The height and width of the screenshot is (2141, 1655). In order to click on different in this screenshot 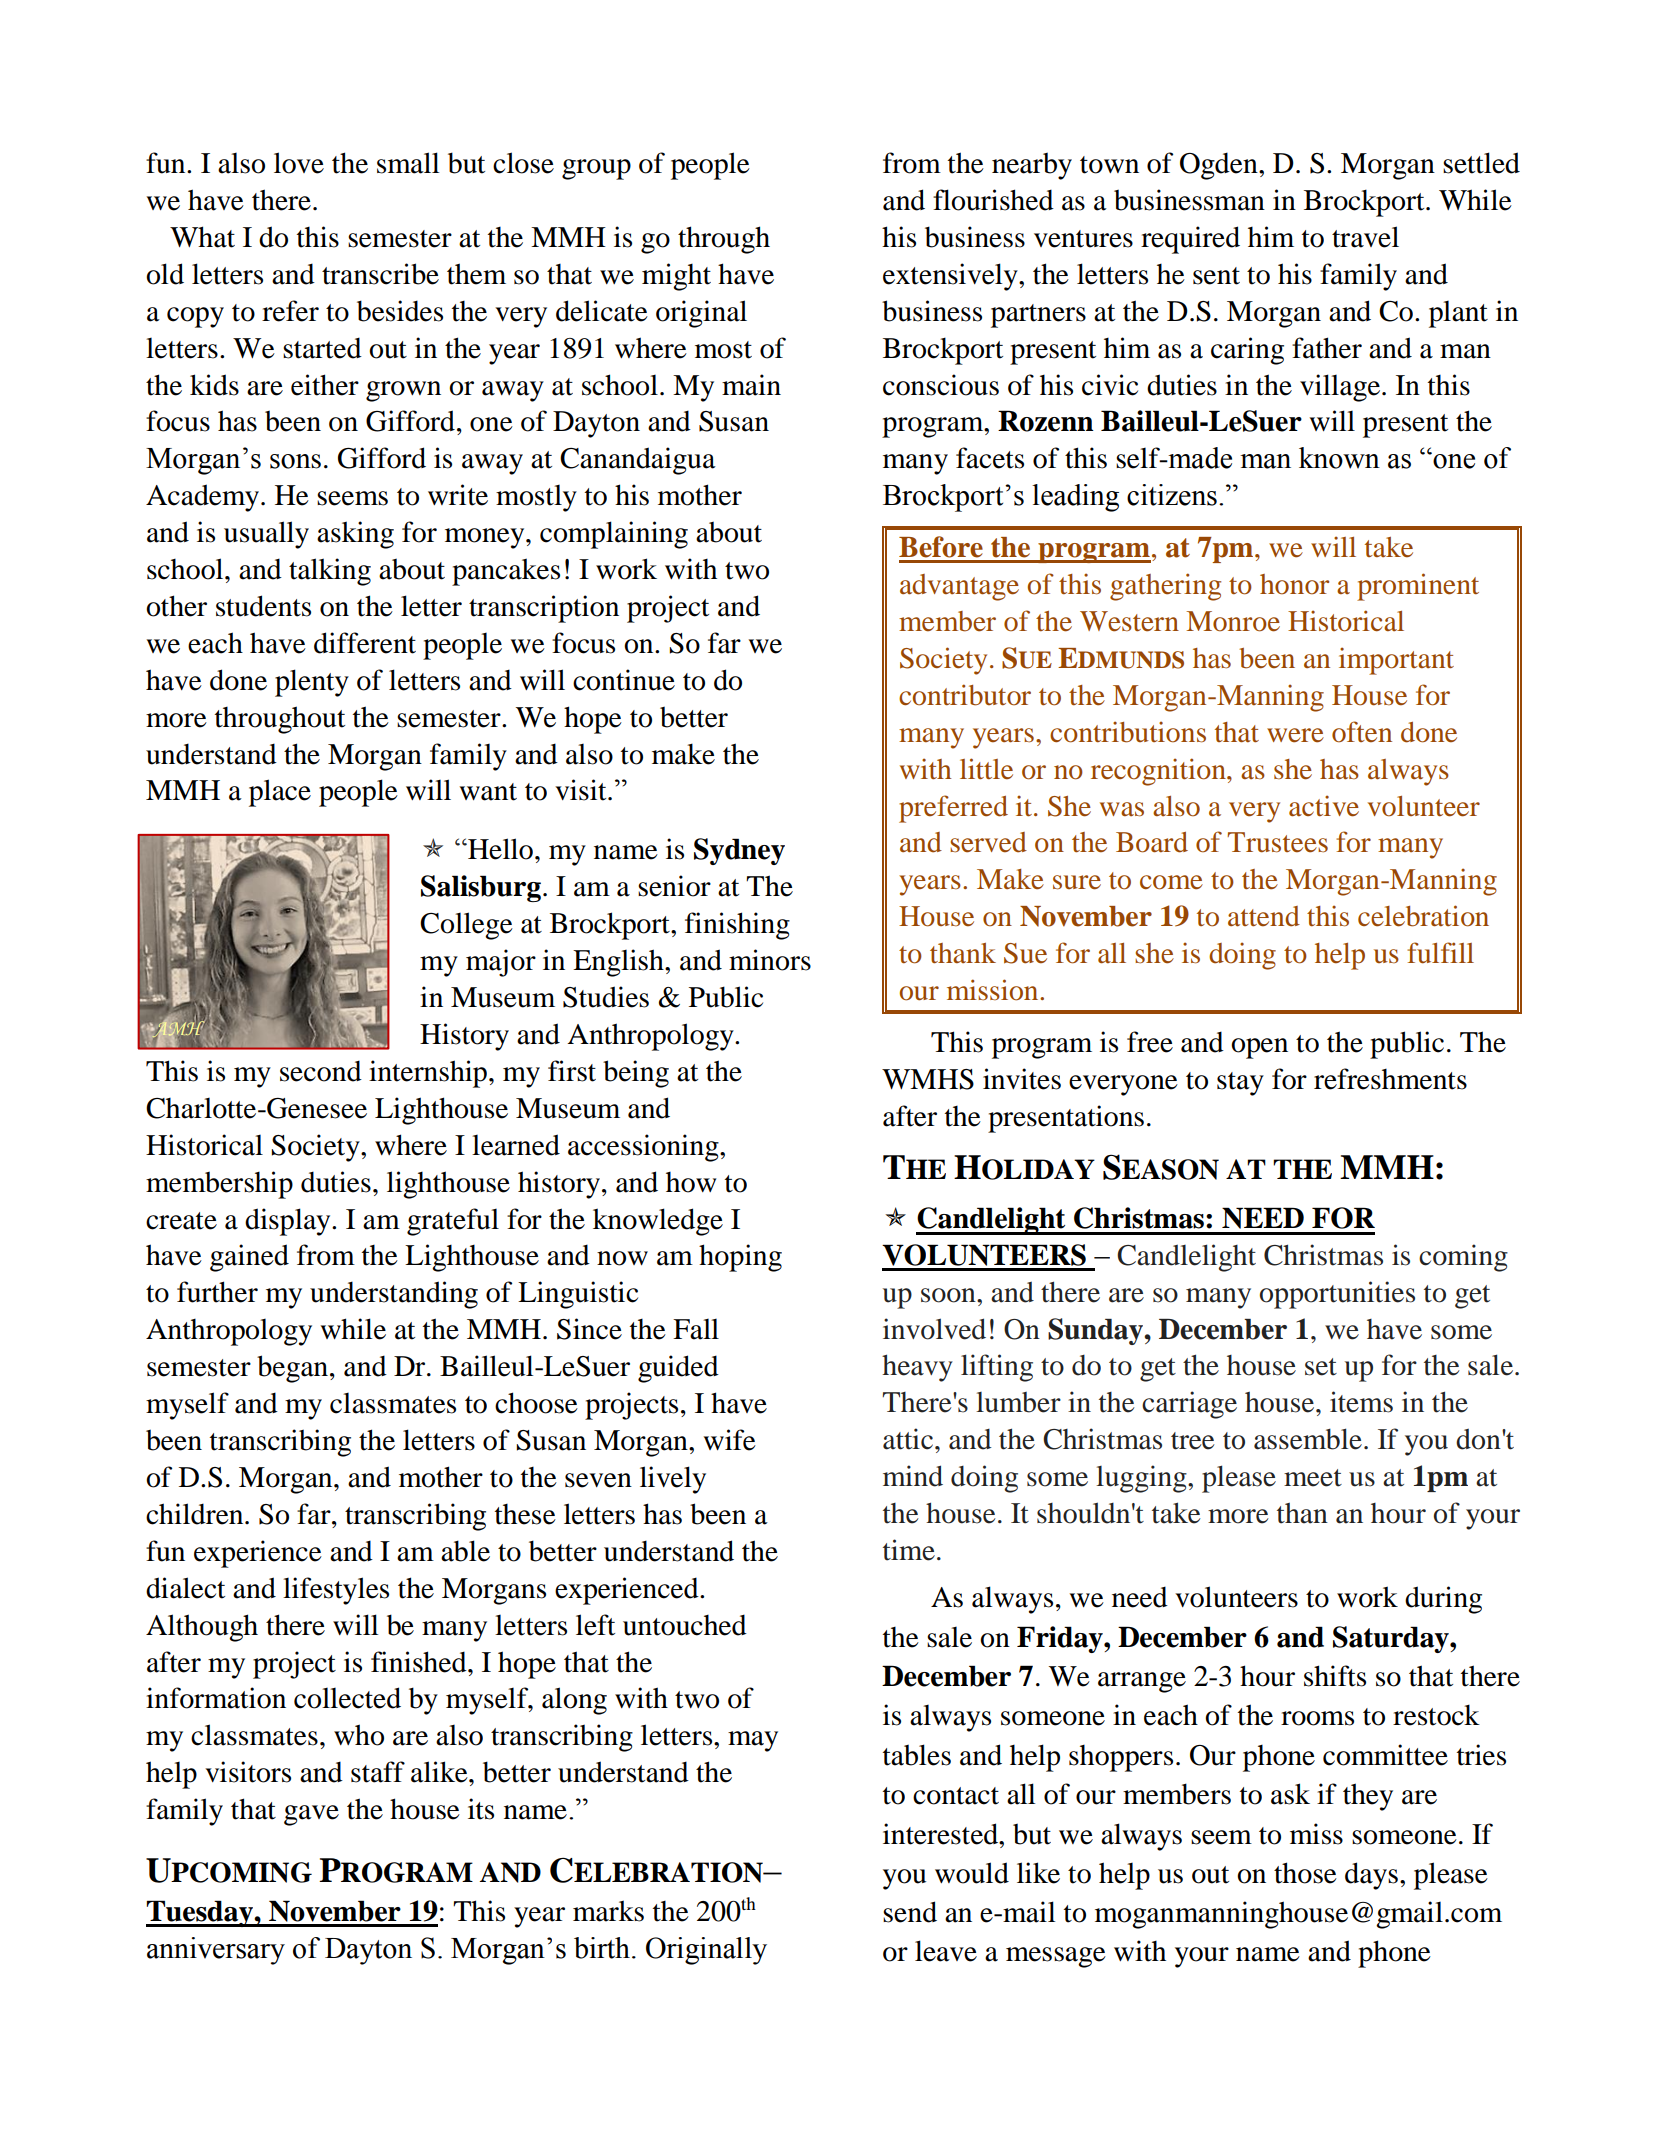, I will do `click(365, 643)`.
